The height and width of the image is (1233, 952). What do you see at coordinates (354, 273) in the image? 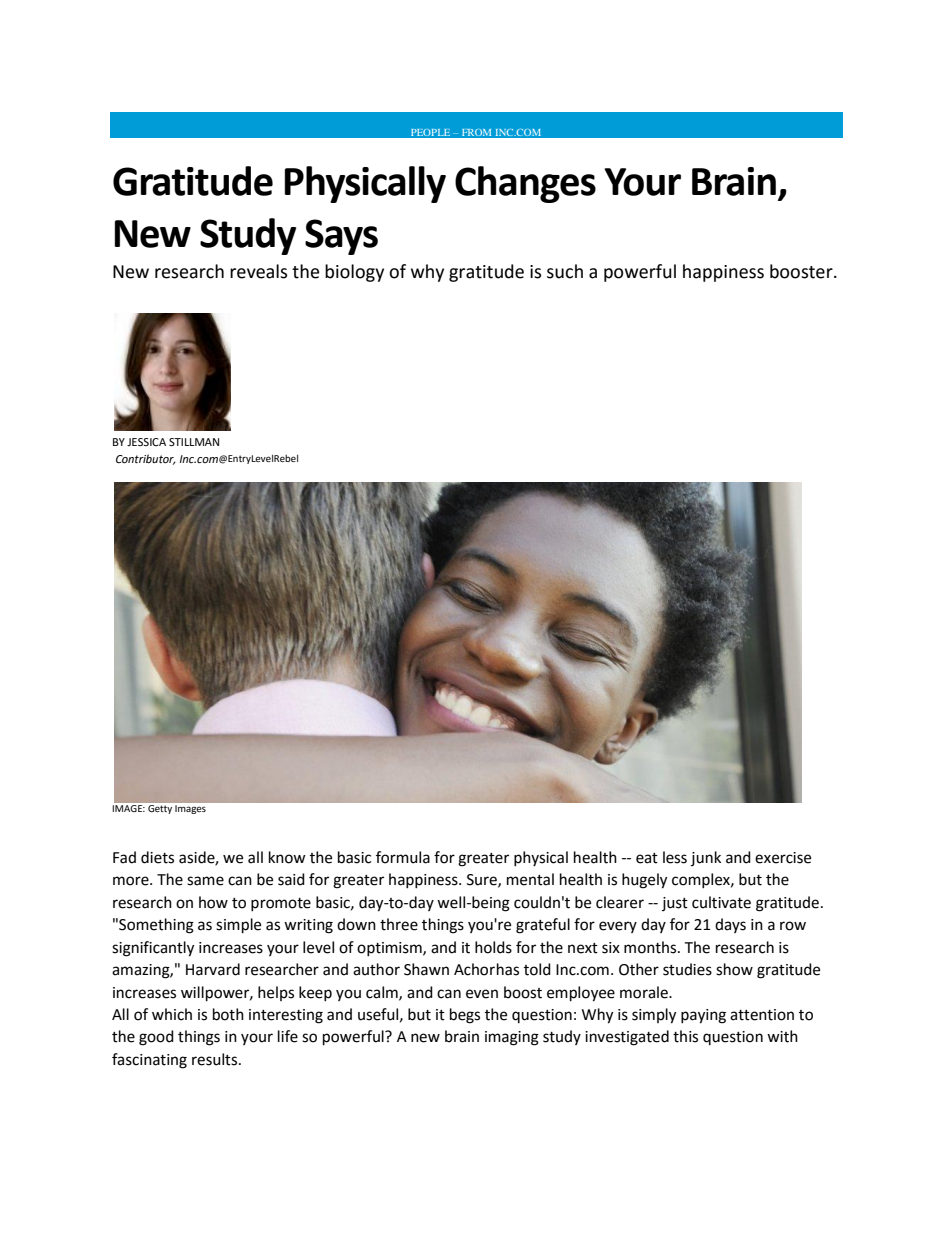
I see `biology` at bounding box center [354, 273].
